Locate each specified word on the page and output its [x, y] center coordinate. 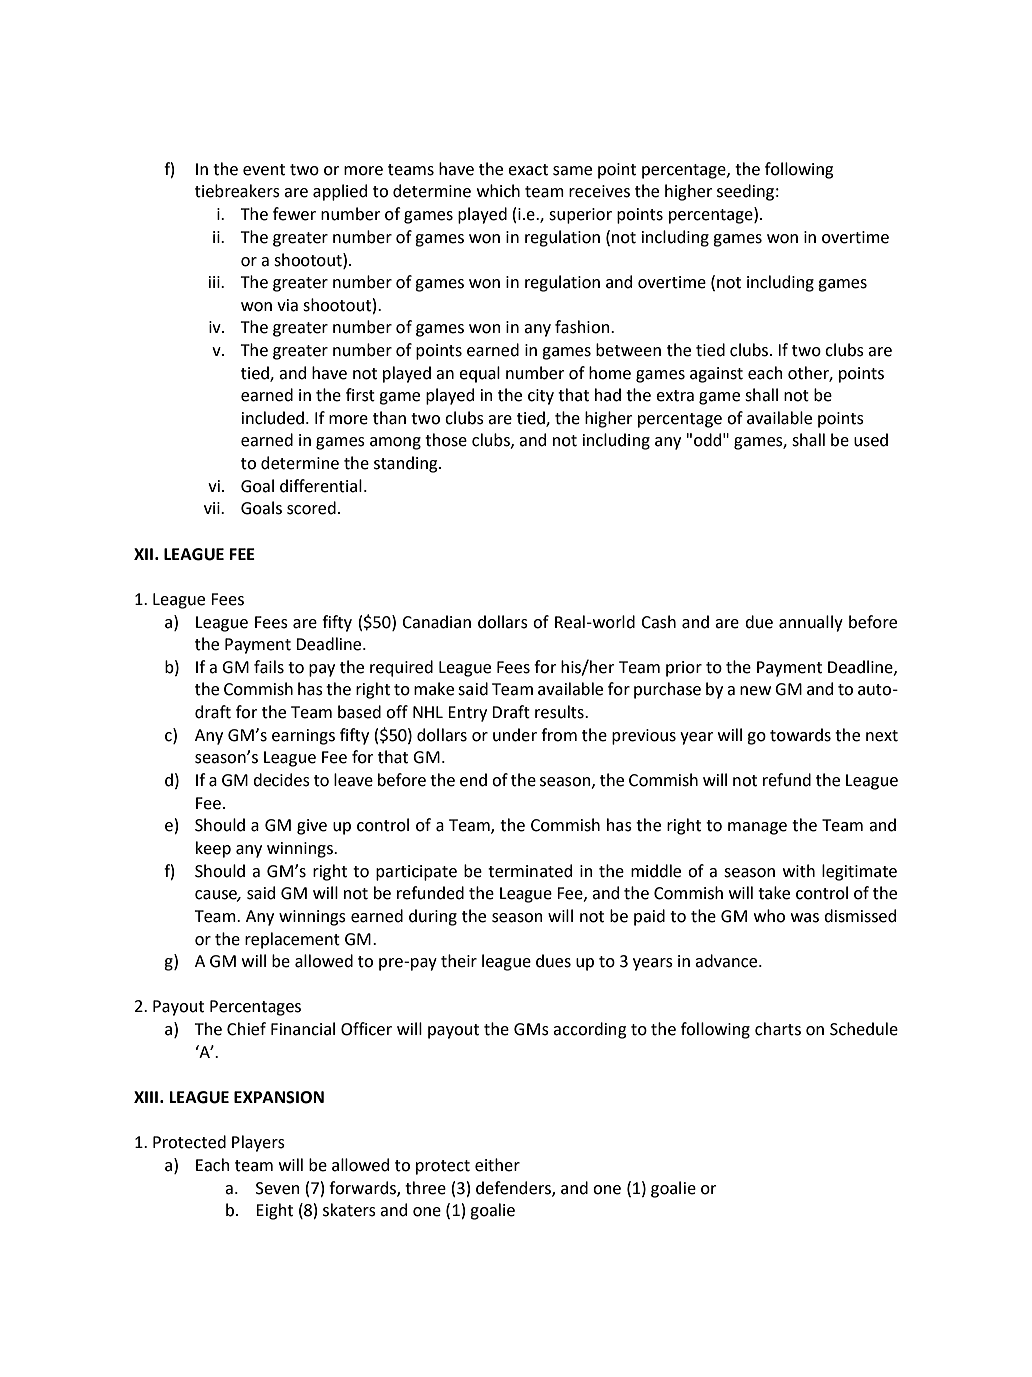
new [755, 691]
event [264, 170]
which [498, 191]
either [497, 1165]
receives [599, 191]
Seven [278, 1188]
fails [269, 667]
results [560, 712]
